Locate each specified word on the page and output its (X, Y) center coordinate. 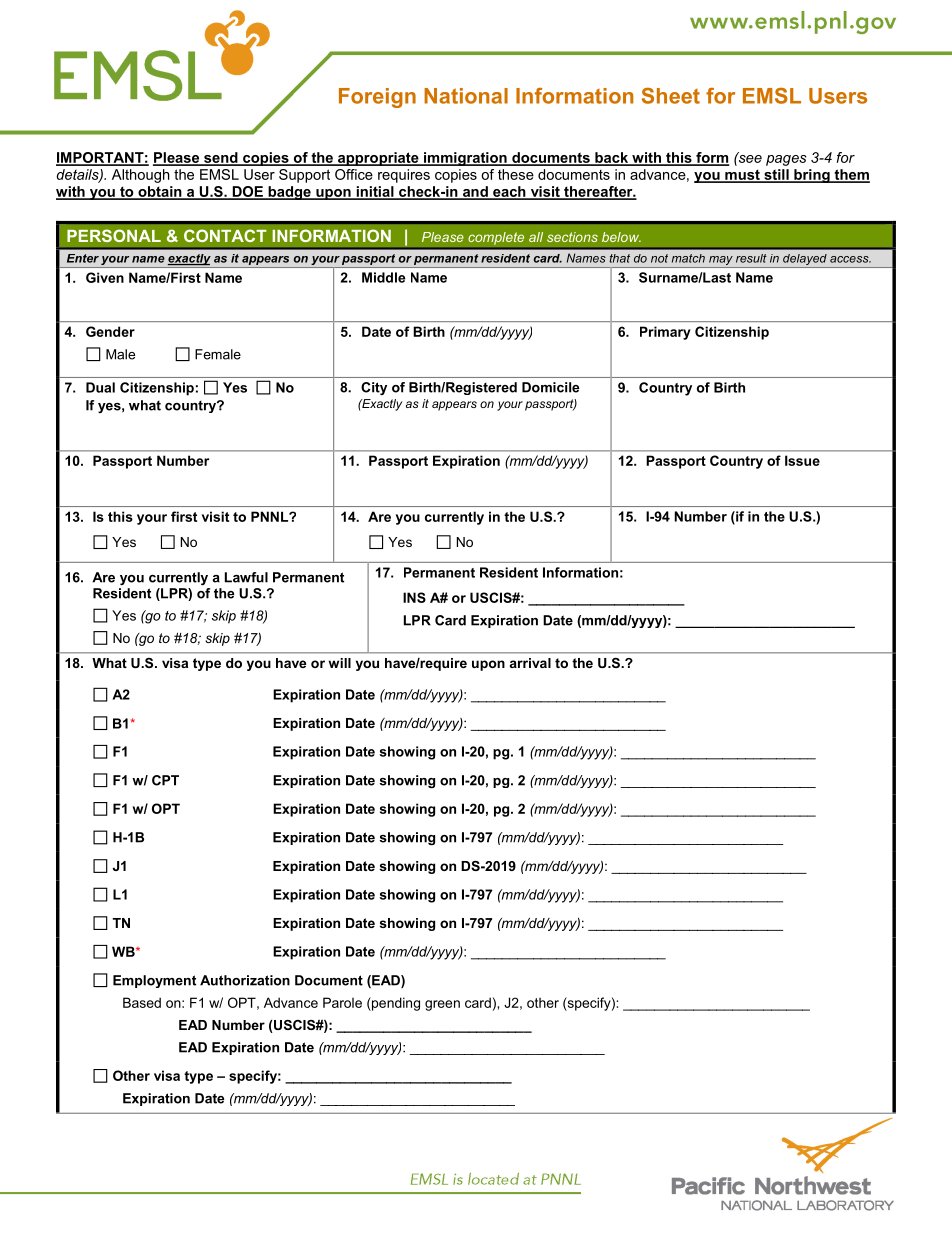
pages (786, 160)
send (221, 158)
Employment (154, 981)
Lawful (246, 577)
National (466, 96)
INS (414, 597)
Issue (802, 460)
